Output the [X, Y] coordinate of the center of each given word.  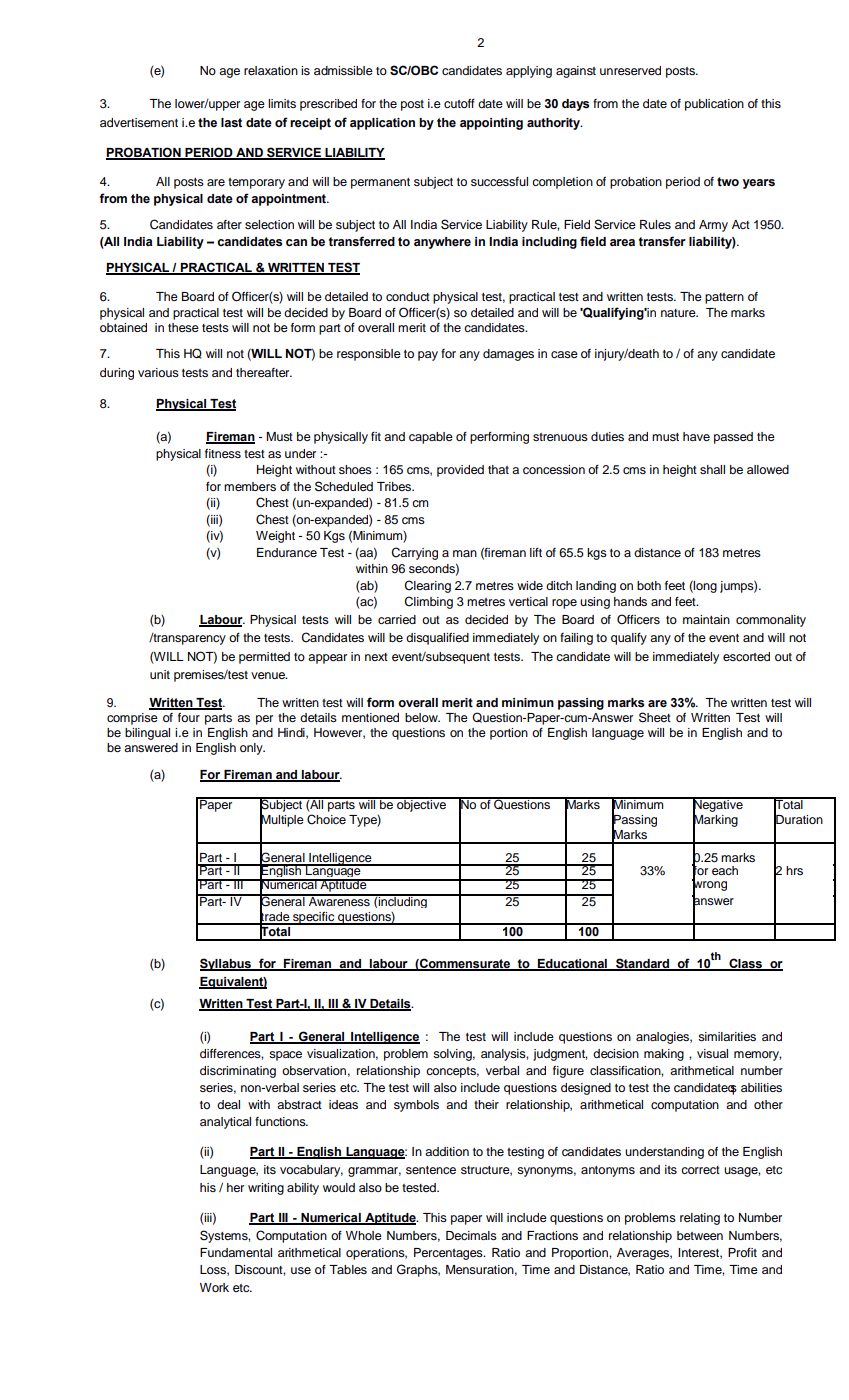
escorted [746, 656]
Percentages [449, 1254]
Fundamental [236, 1252]
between [700, 1235]
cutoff [459, 103]
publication [714, 105]
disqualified [437, 639]
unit [160, 674]
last [231, 123]
